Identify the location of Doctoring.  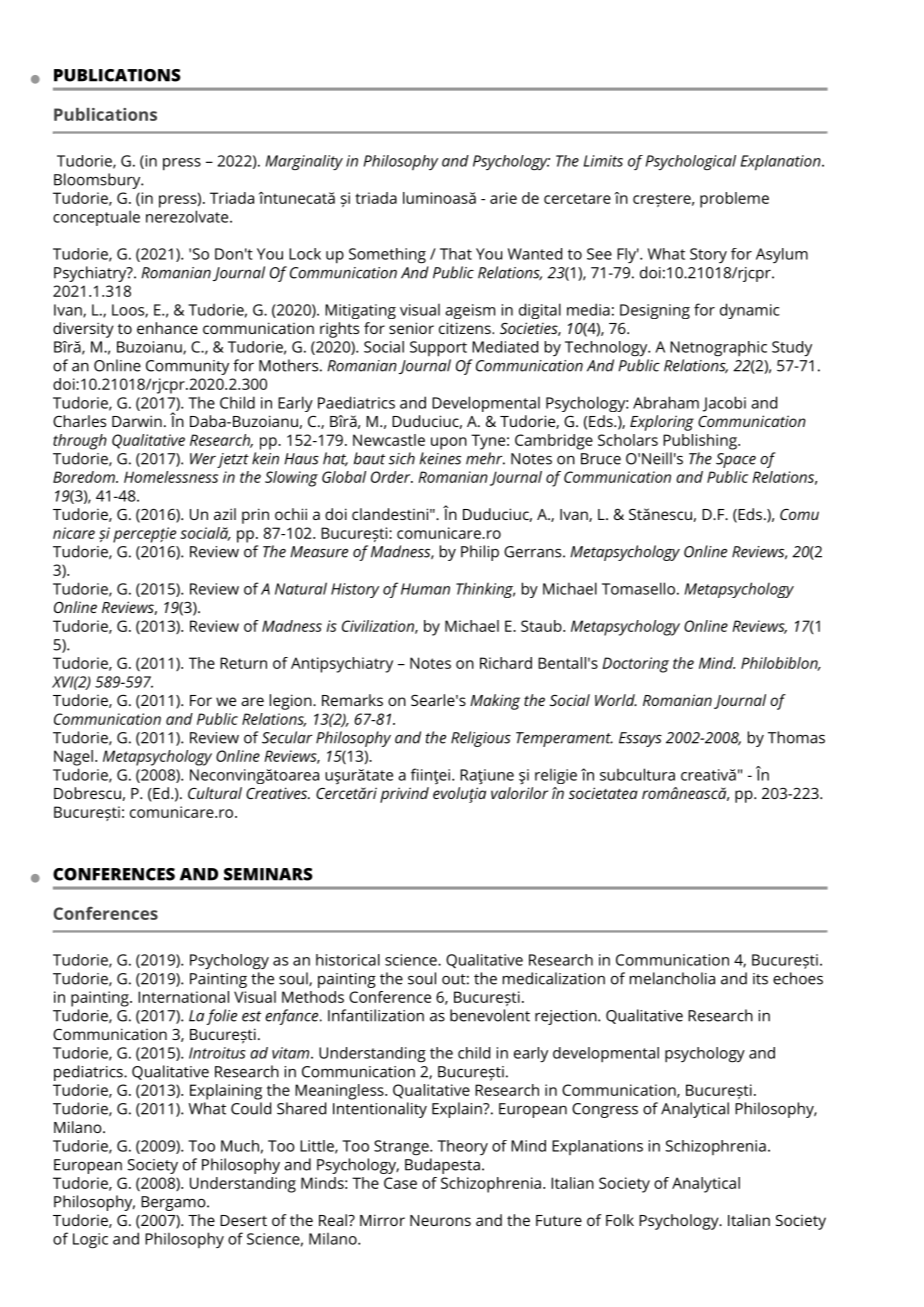
(635, 665).
